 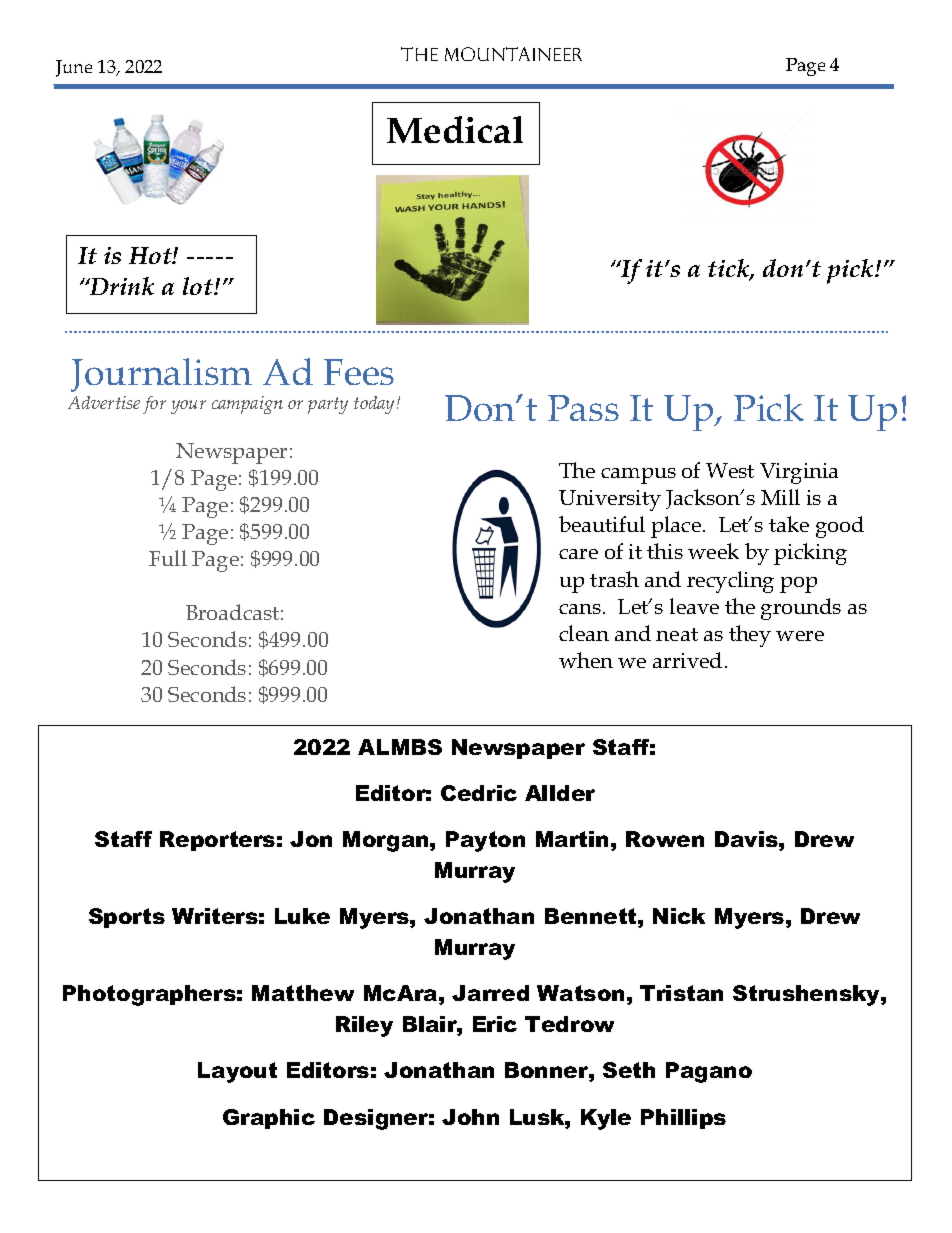 What do you see at coordinates (74, 68) in the screenshot?
I see `June` at bounding box center [74, 68].
